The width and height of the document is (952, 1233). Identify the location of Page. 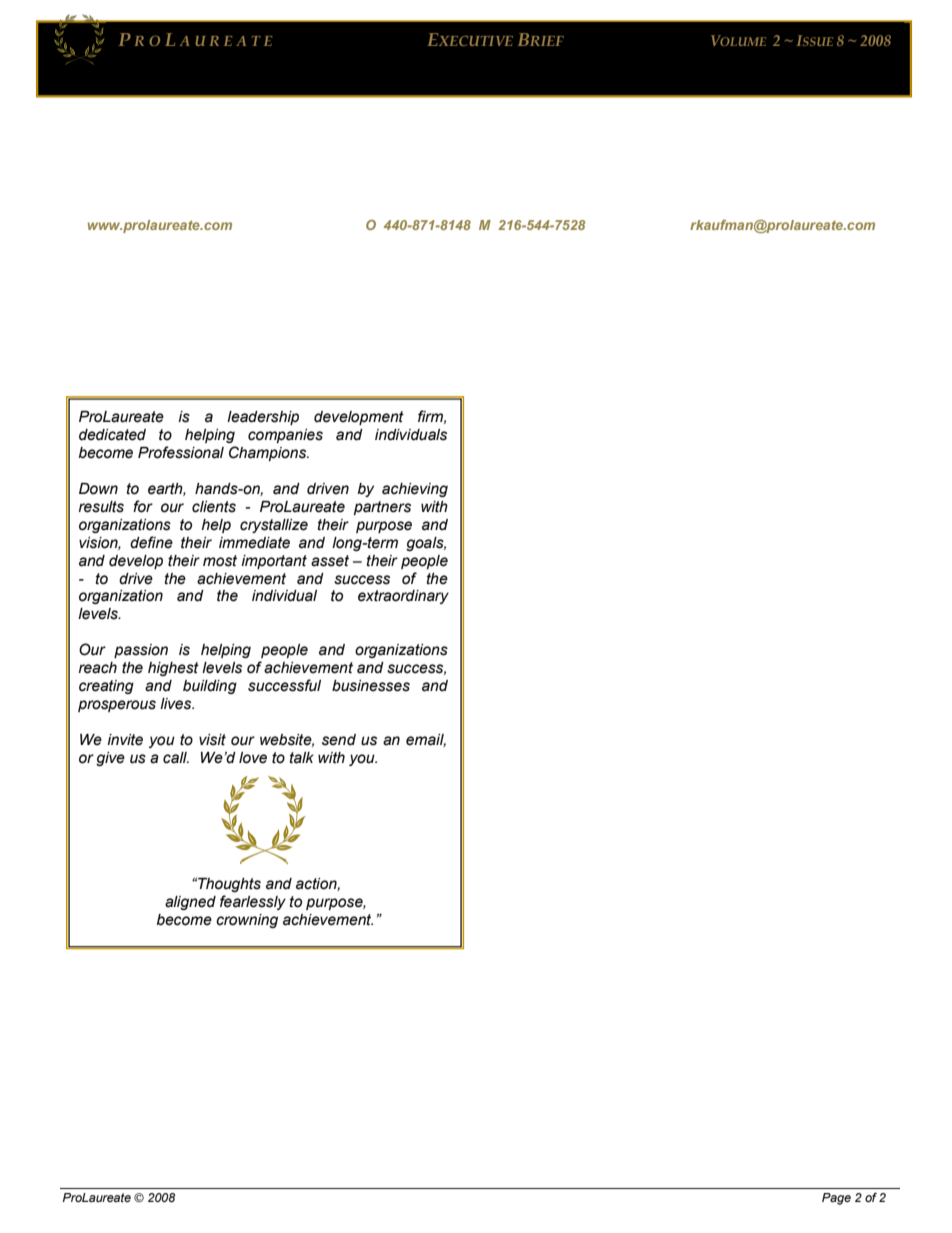
(836, 1199).
